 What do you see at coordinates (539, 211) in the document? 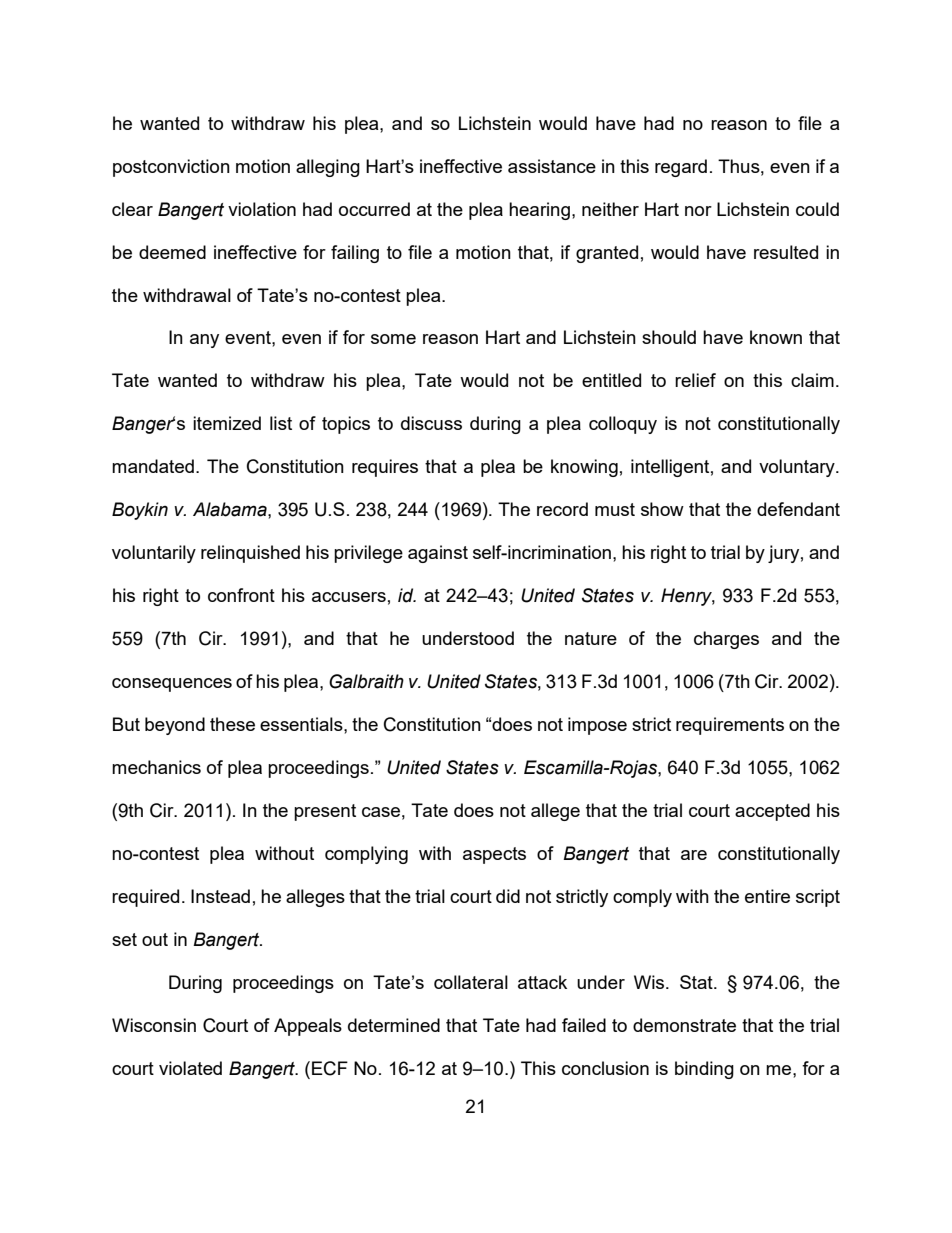
I see `hearing` at bounding box center [539, 211].
